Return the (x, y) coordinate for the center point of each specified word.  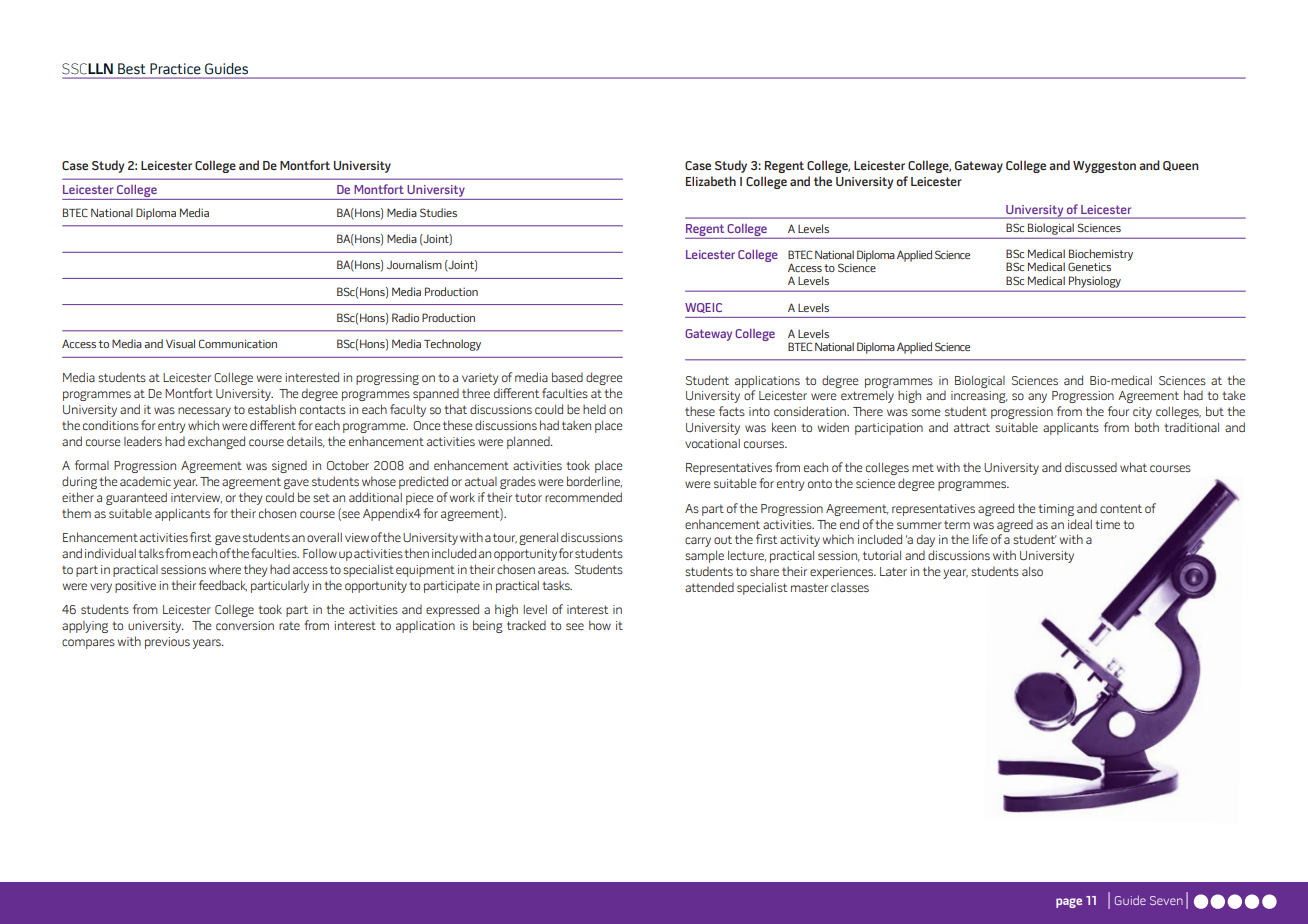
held (594, 409)
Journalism (414, 264)
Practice (175, 69)
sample (704, 557)
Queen (1181, 166)
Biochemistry (1101, 256)
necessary (204, 412)
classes (850, 587)
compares (88, 644)
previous (167, 643)
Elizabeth (711, 181)
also (1032, 571)
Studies (438, 212)
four (1118, 411)
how (600, 625)
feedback (223, 585)
